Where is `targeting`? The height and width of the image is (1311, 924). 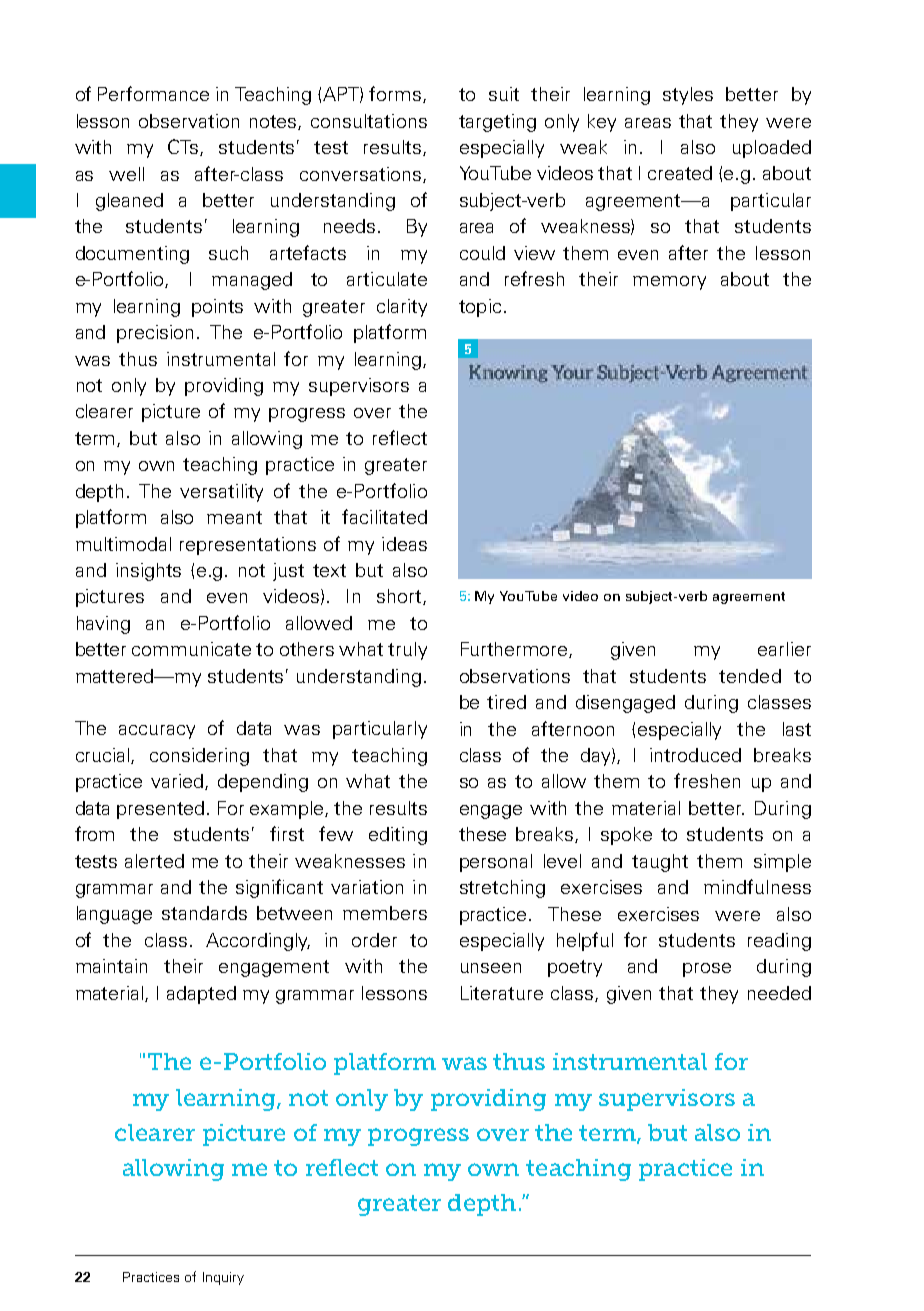
targeting is located at coordinates (497, 123).
